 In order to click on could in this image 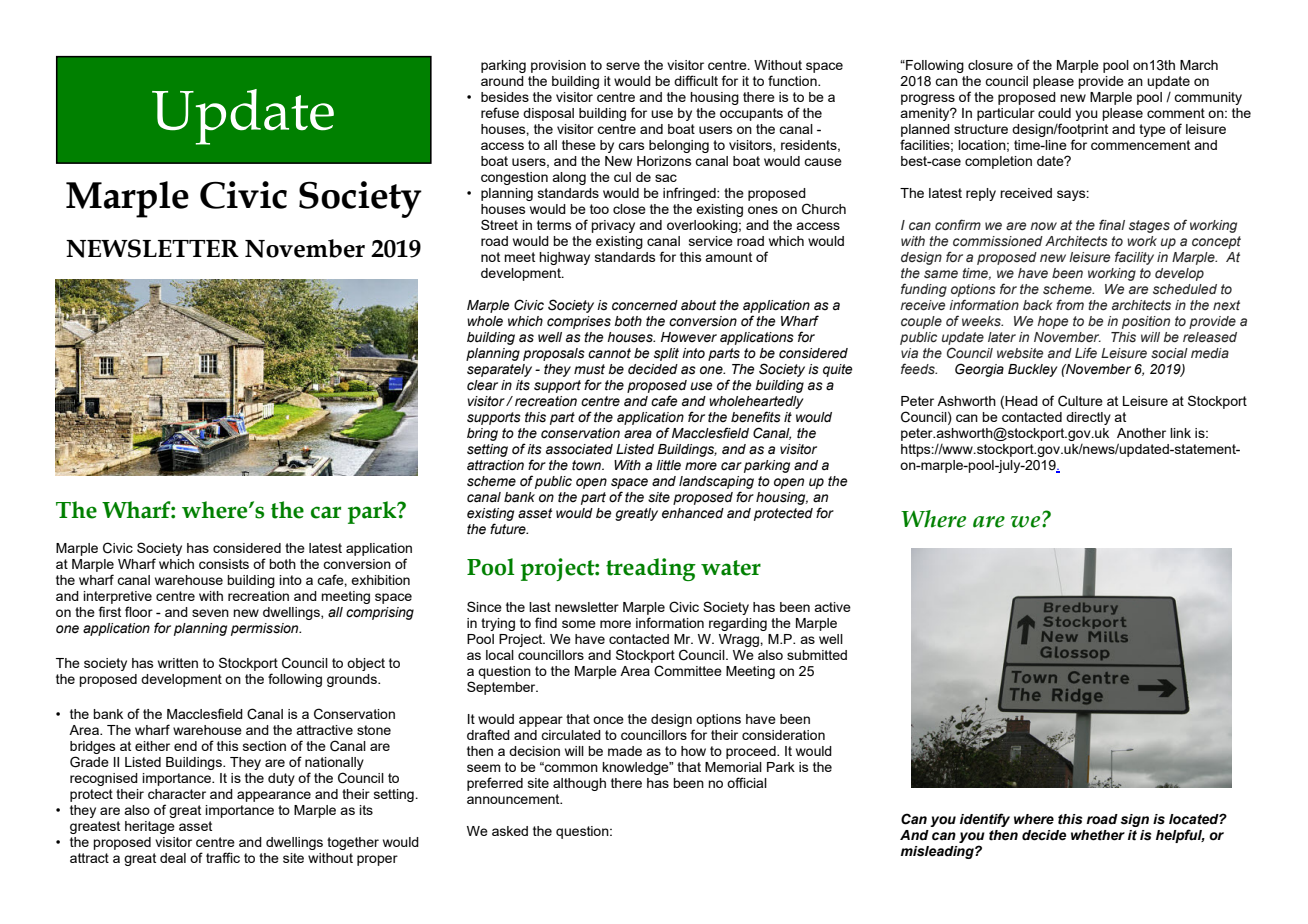, I will do `click(1054, 113)`.
